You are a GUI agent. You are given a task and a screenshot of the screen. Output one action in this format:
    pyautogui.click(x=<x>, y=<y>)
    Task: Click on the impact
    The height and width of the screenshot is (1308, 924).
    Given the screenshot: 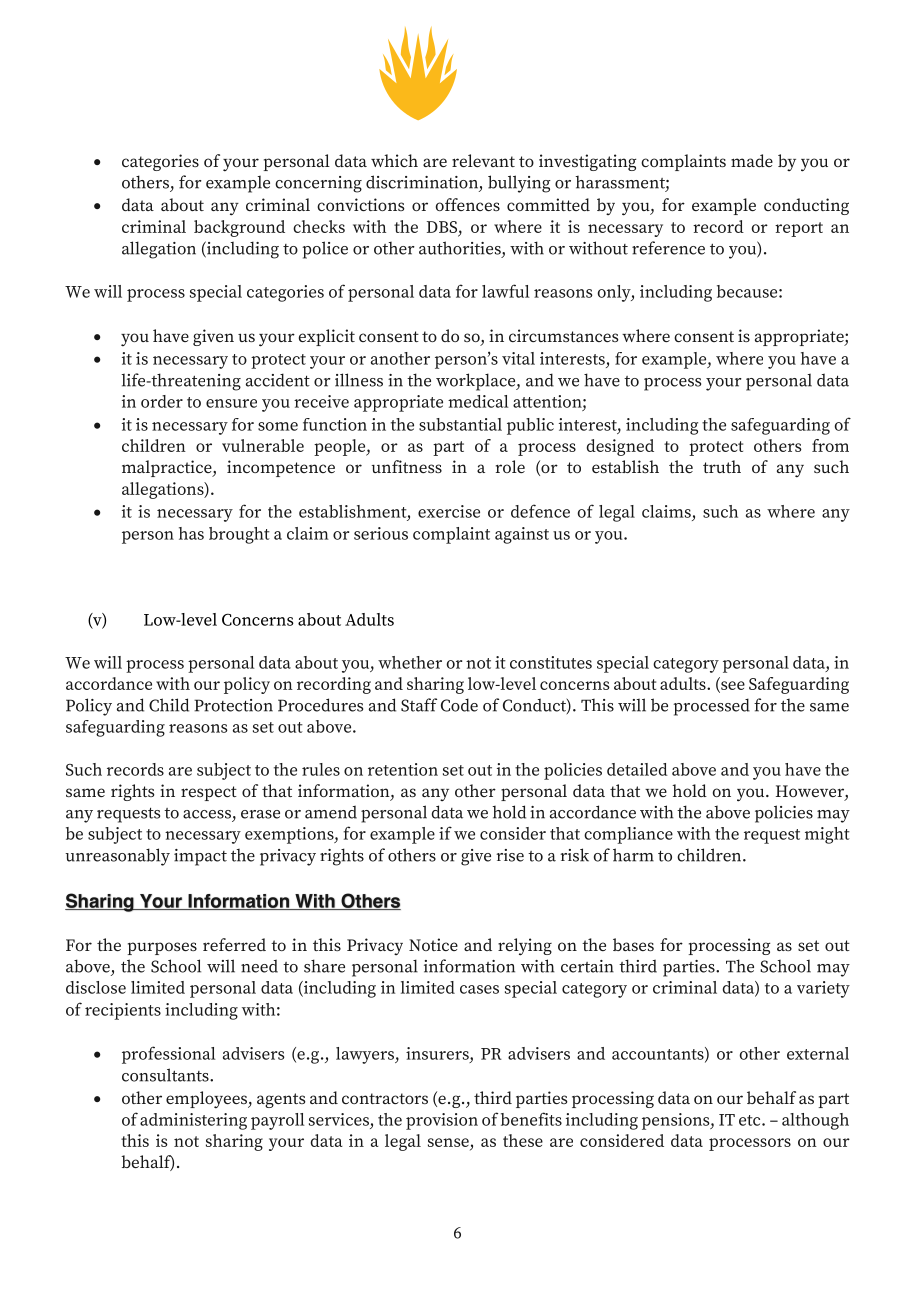 What is the action you would take?
    pyautogui.click(x=200, y=857)
